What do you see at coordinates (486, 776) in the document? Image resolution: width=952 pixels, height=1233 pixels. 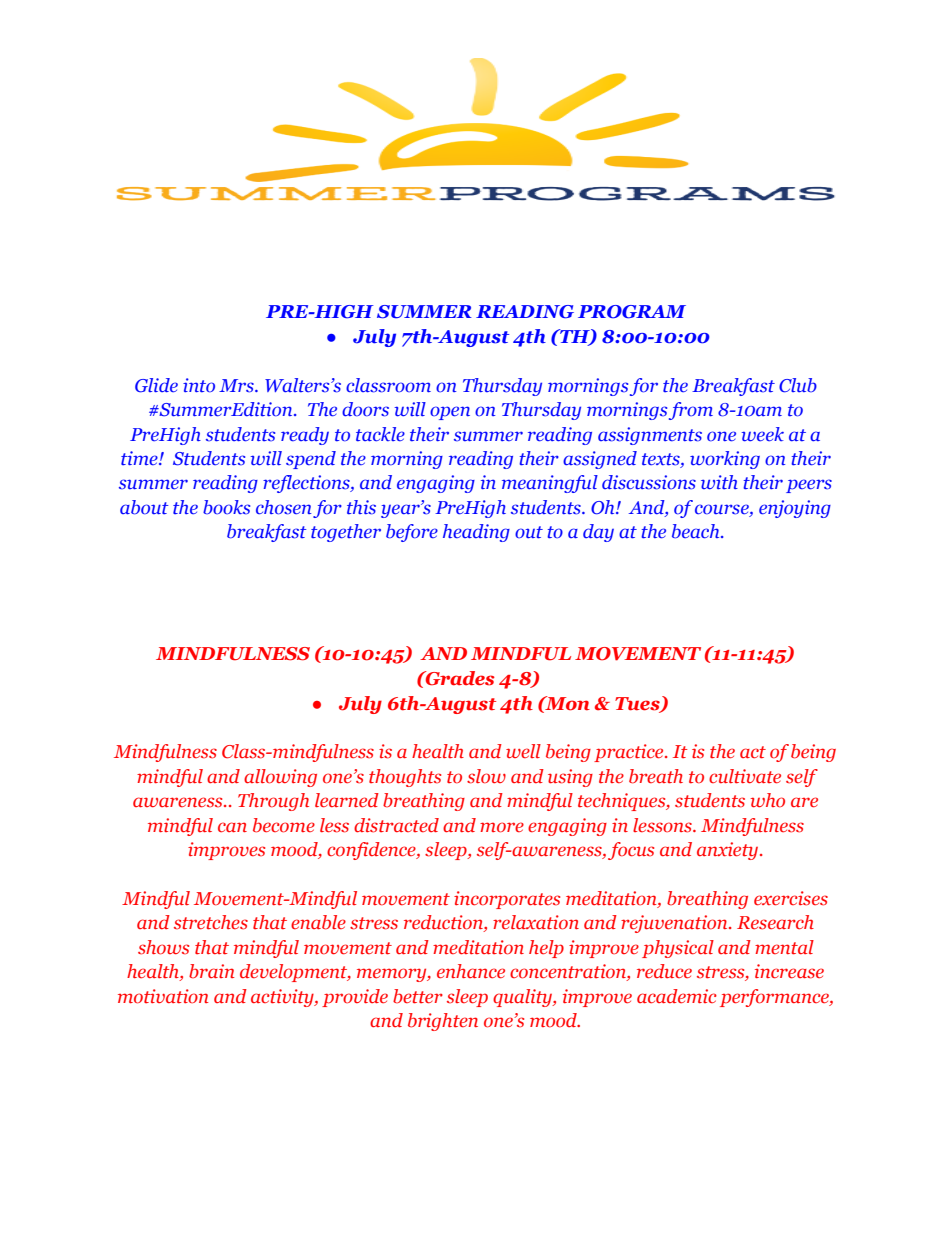 I see `slow` at bounding box center [486, 776].
